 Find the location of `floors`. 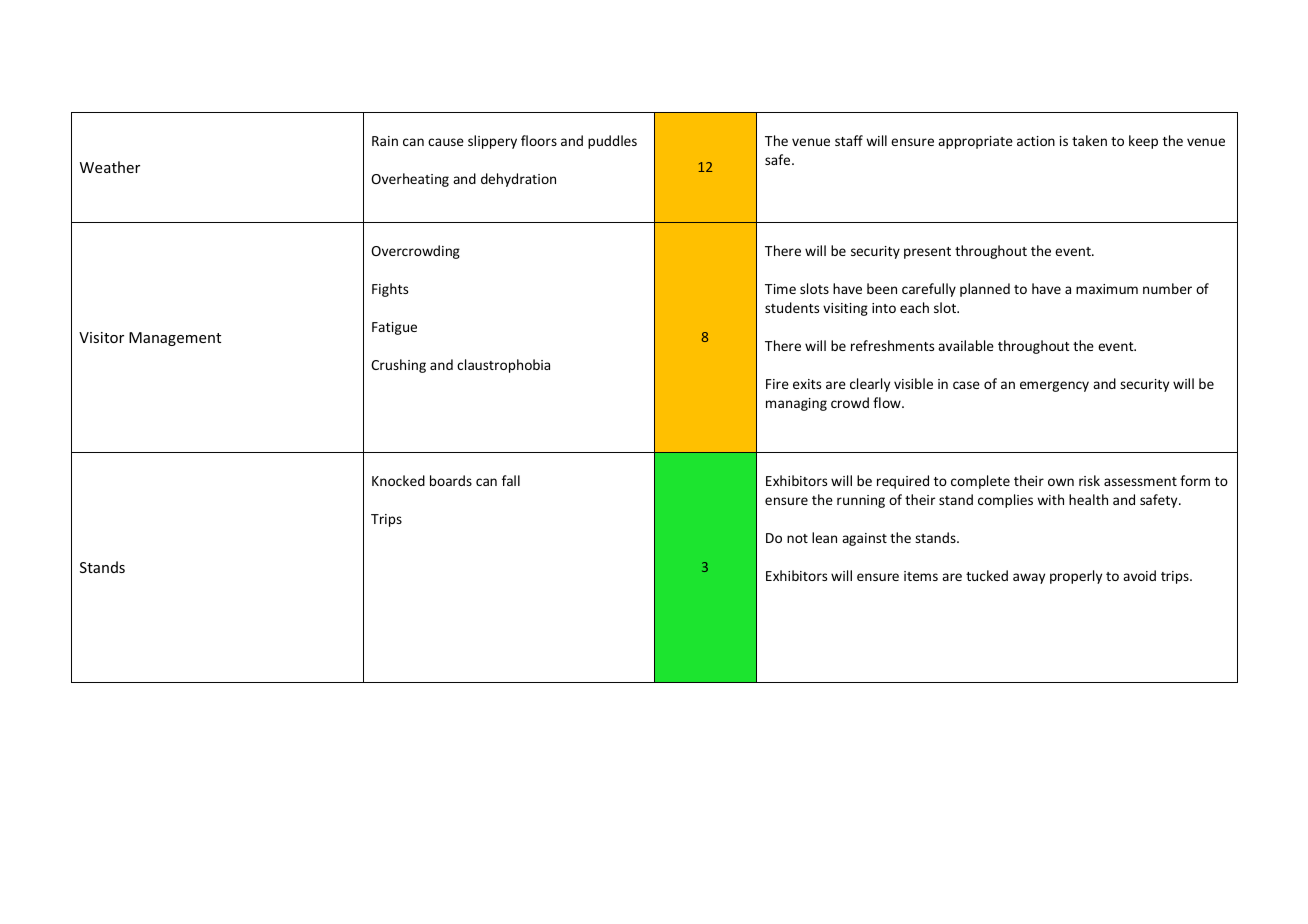

floors is located at coordinates (539, 140).
